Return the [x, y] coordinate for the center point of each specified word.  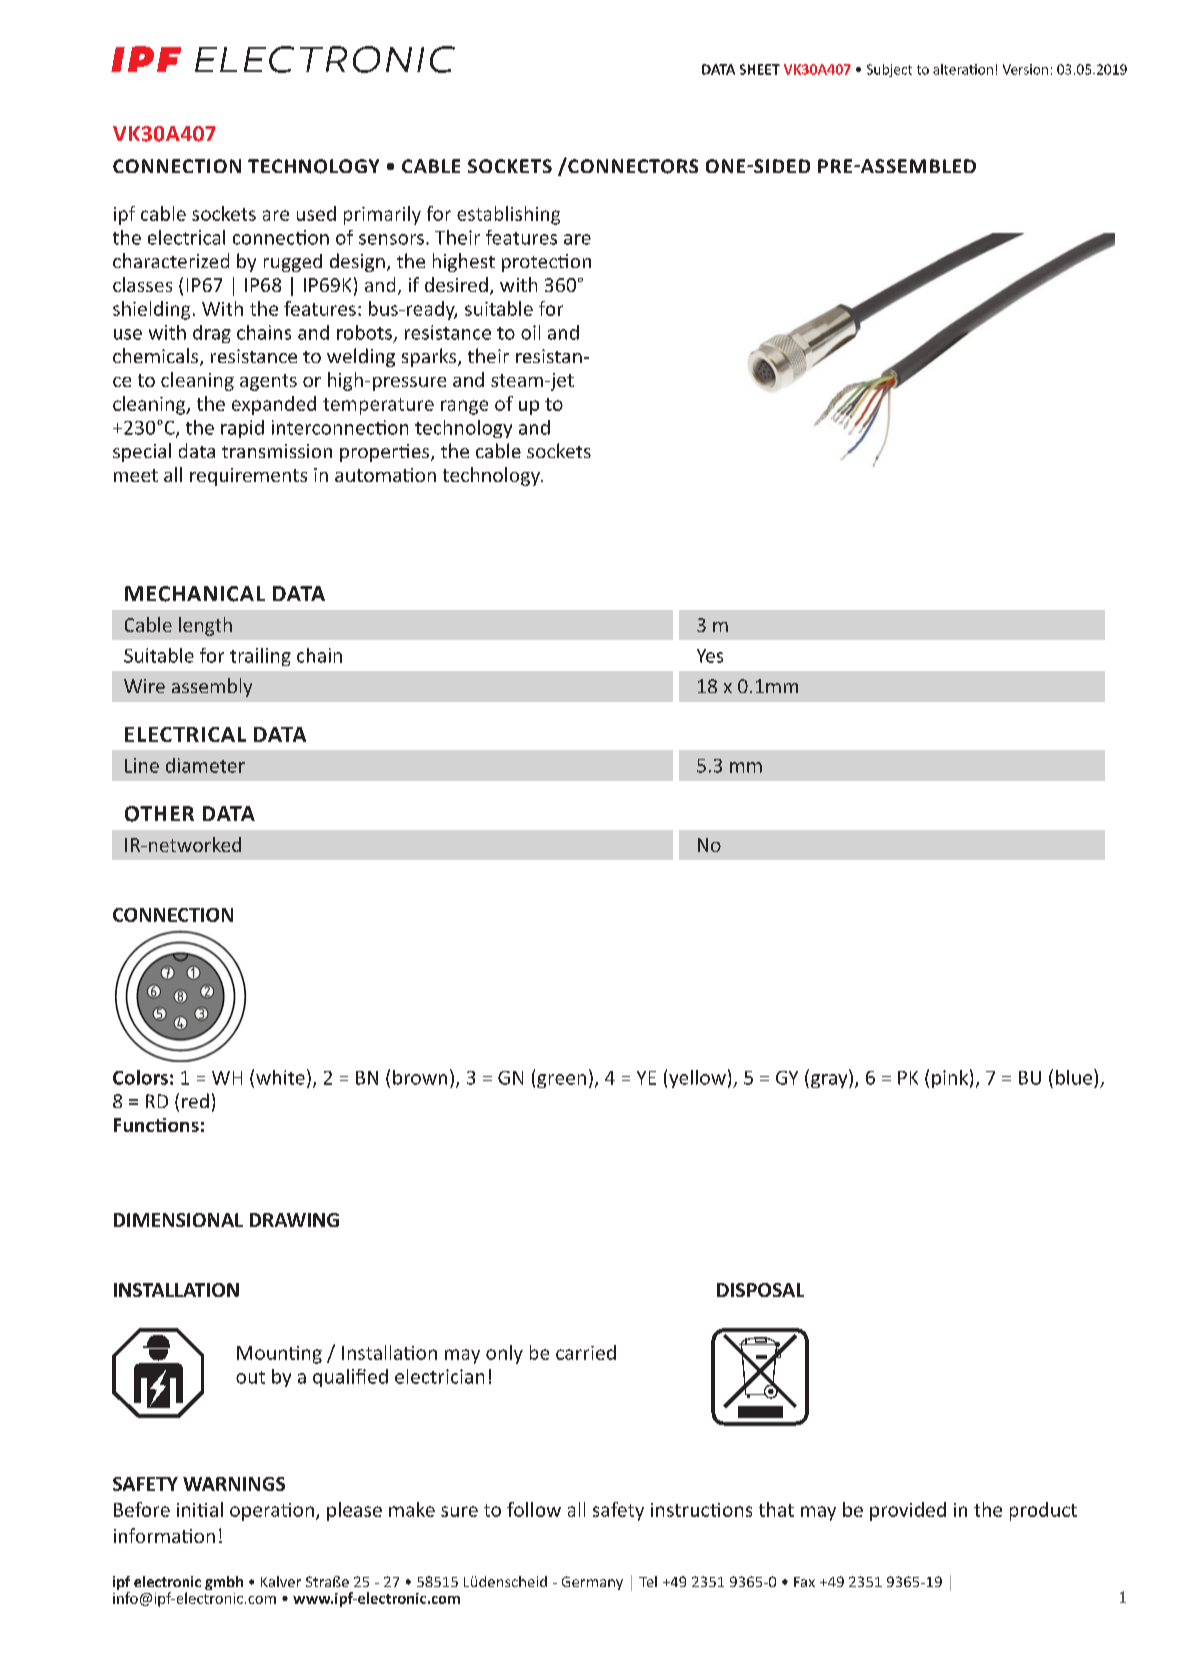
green [561, 1081]
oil [530, 332]
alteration [963, 69]
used [316, 213]
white [280, 1077]
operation [272, 1512]
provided [908, 1511]
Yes [710, 656]
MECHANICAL [195, 594]
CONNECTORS [632, 166]
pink [950, 1079]
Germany [592, 1583]
